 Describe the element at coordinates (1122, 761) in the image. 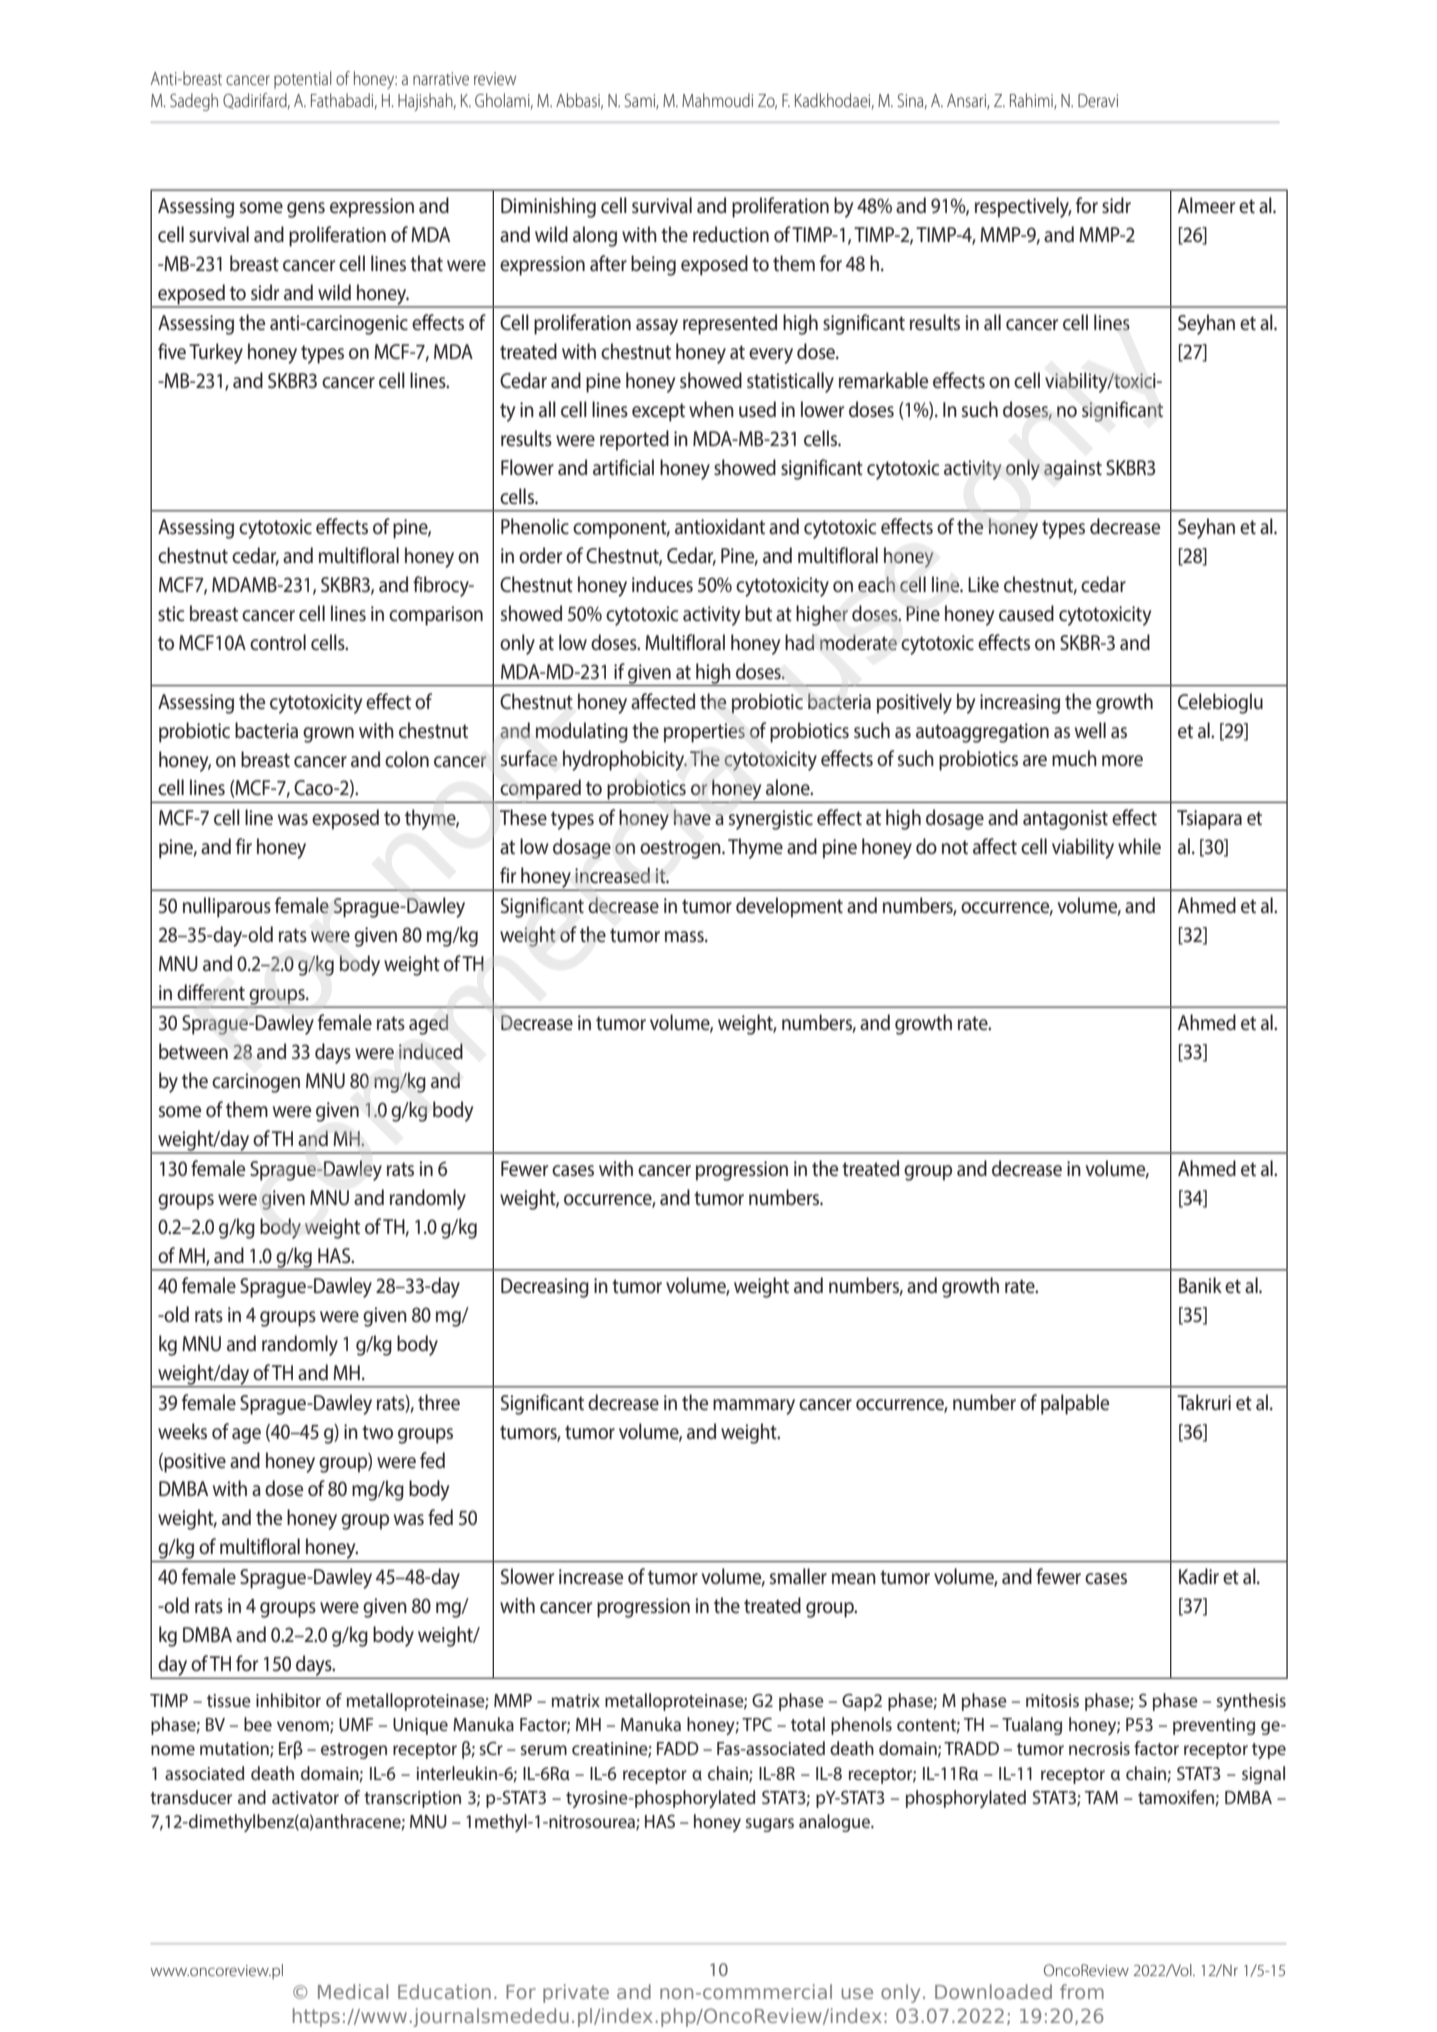

I see `more` at that location.
